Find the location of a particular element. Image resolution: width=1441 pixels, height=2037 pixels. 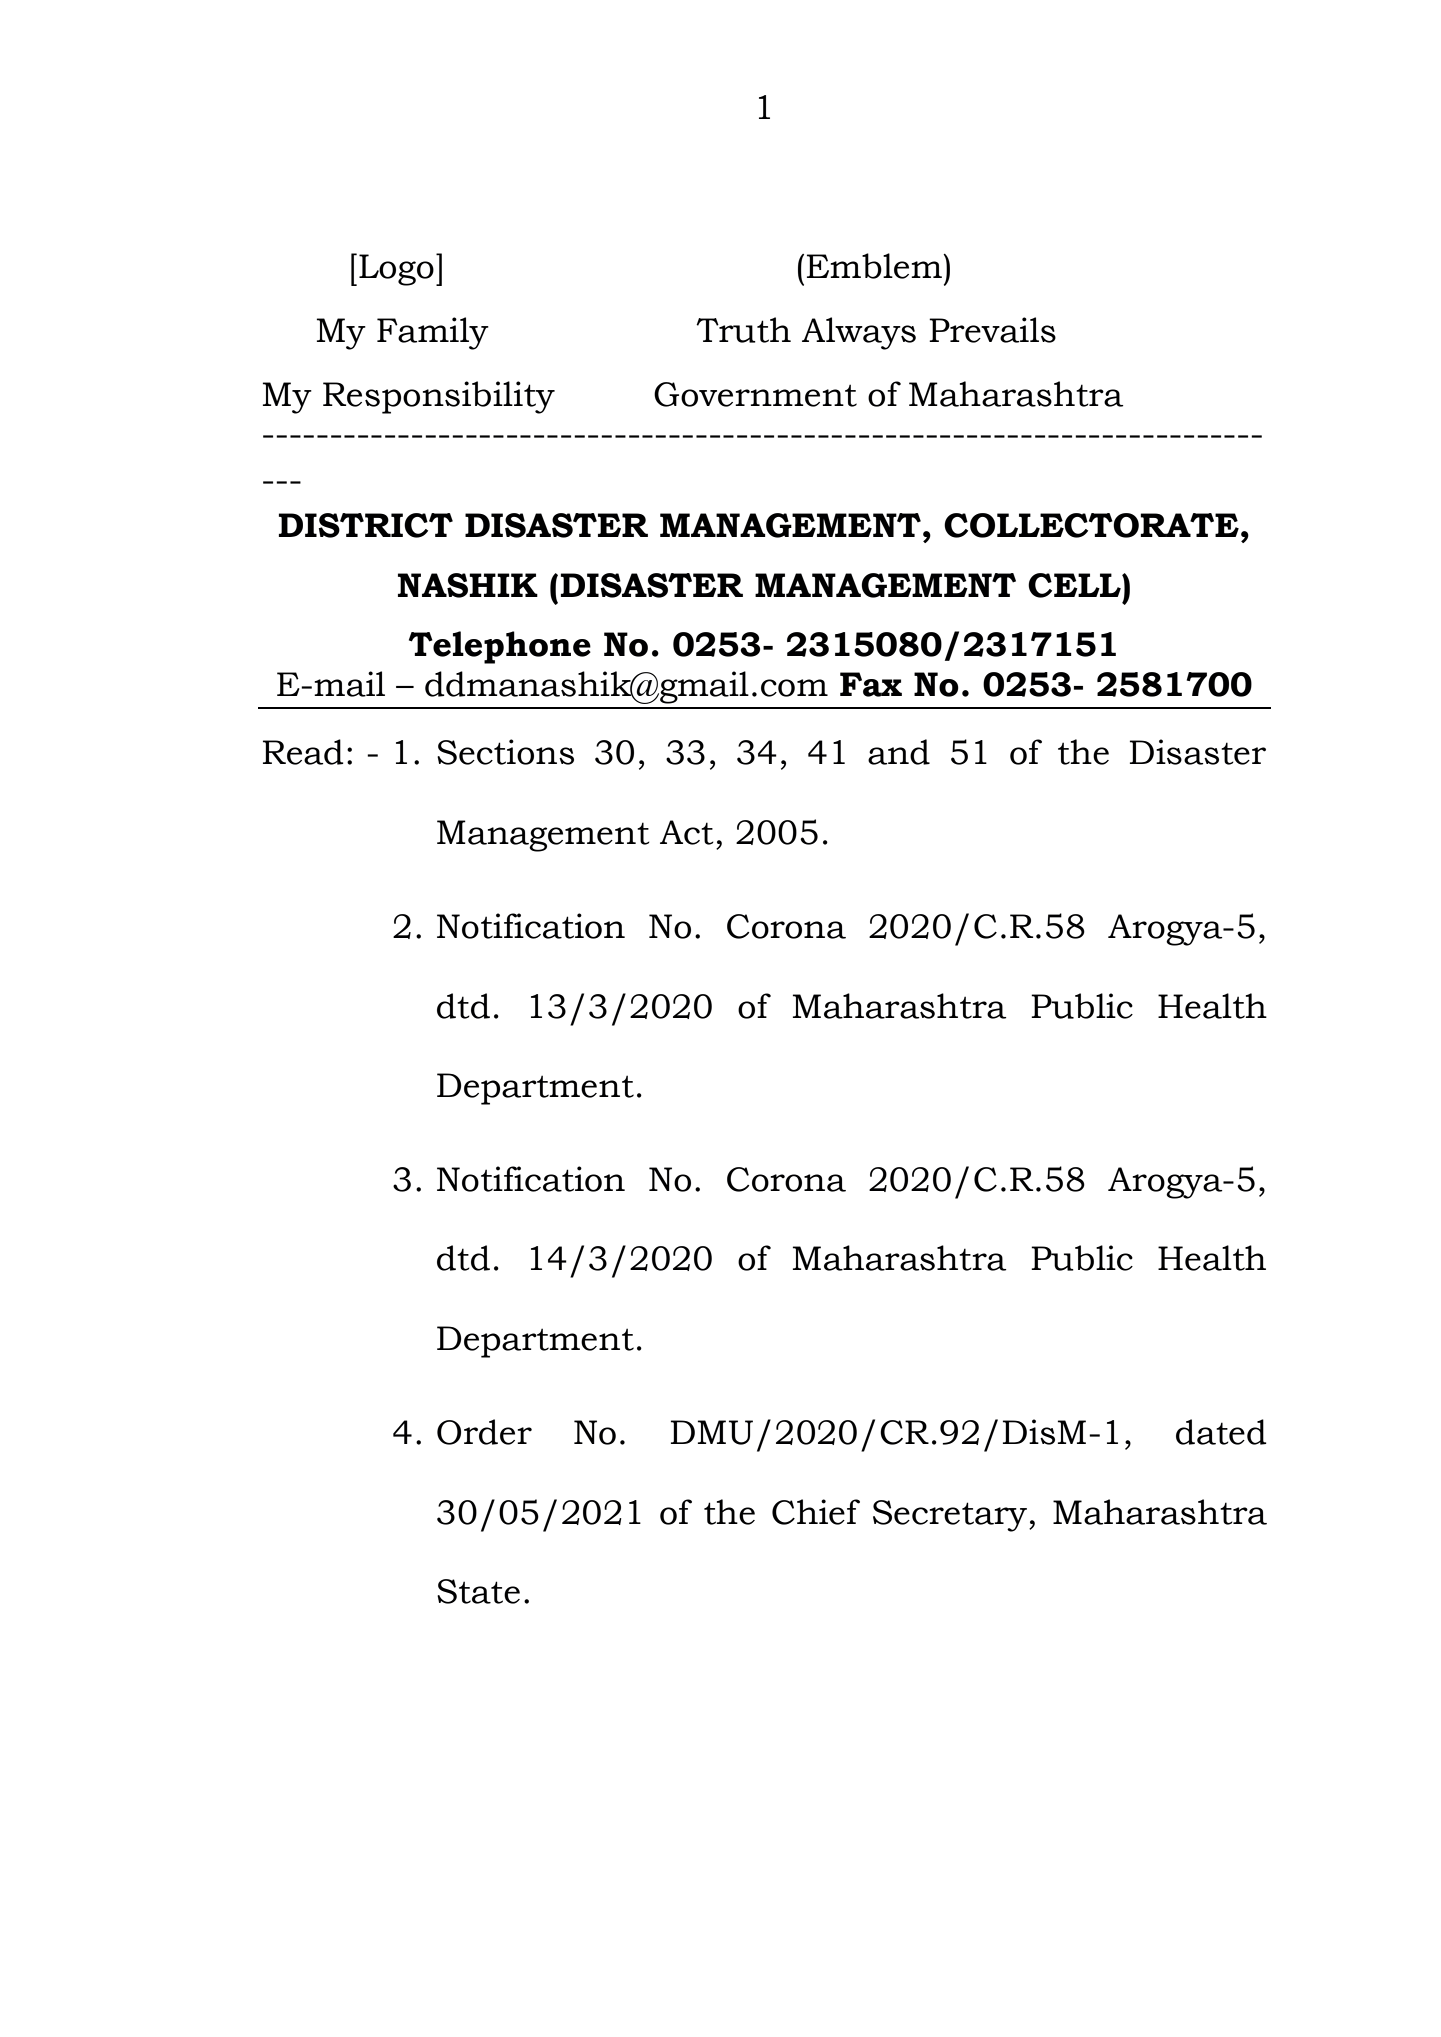

Chief is located at coordinates (816, 1512).
